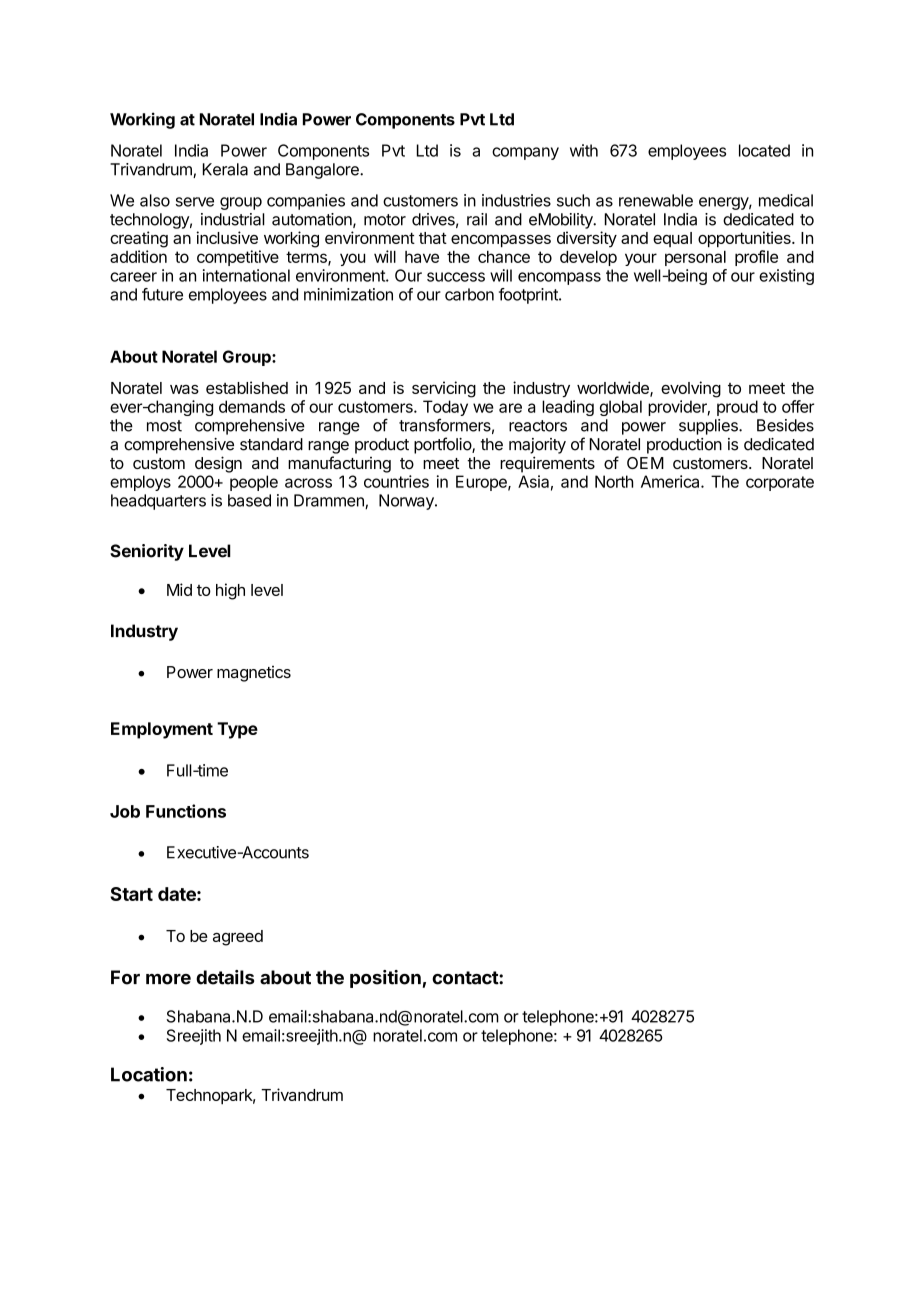  Describe the element at coordinates (225, 169) in the page. I see `Kerala` at that location.
